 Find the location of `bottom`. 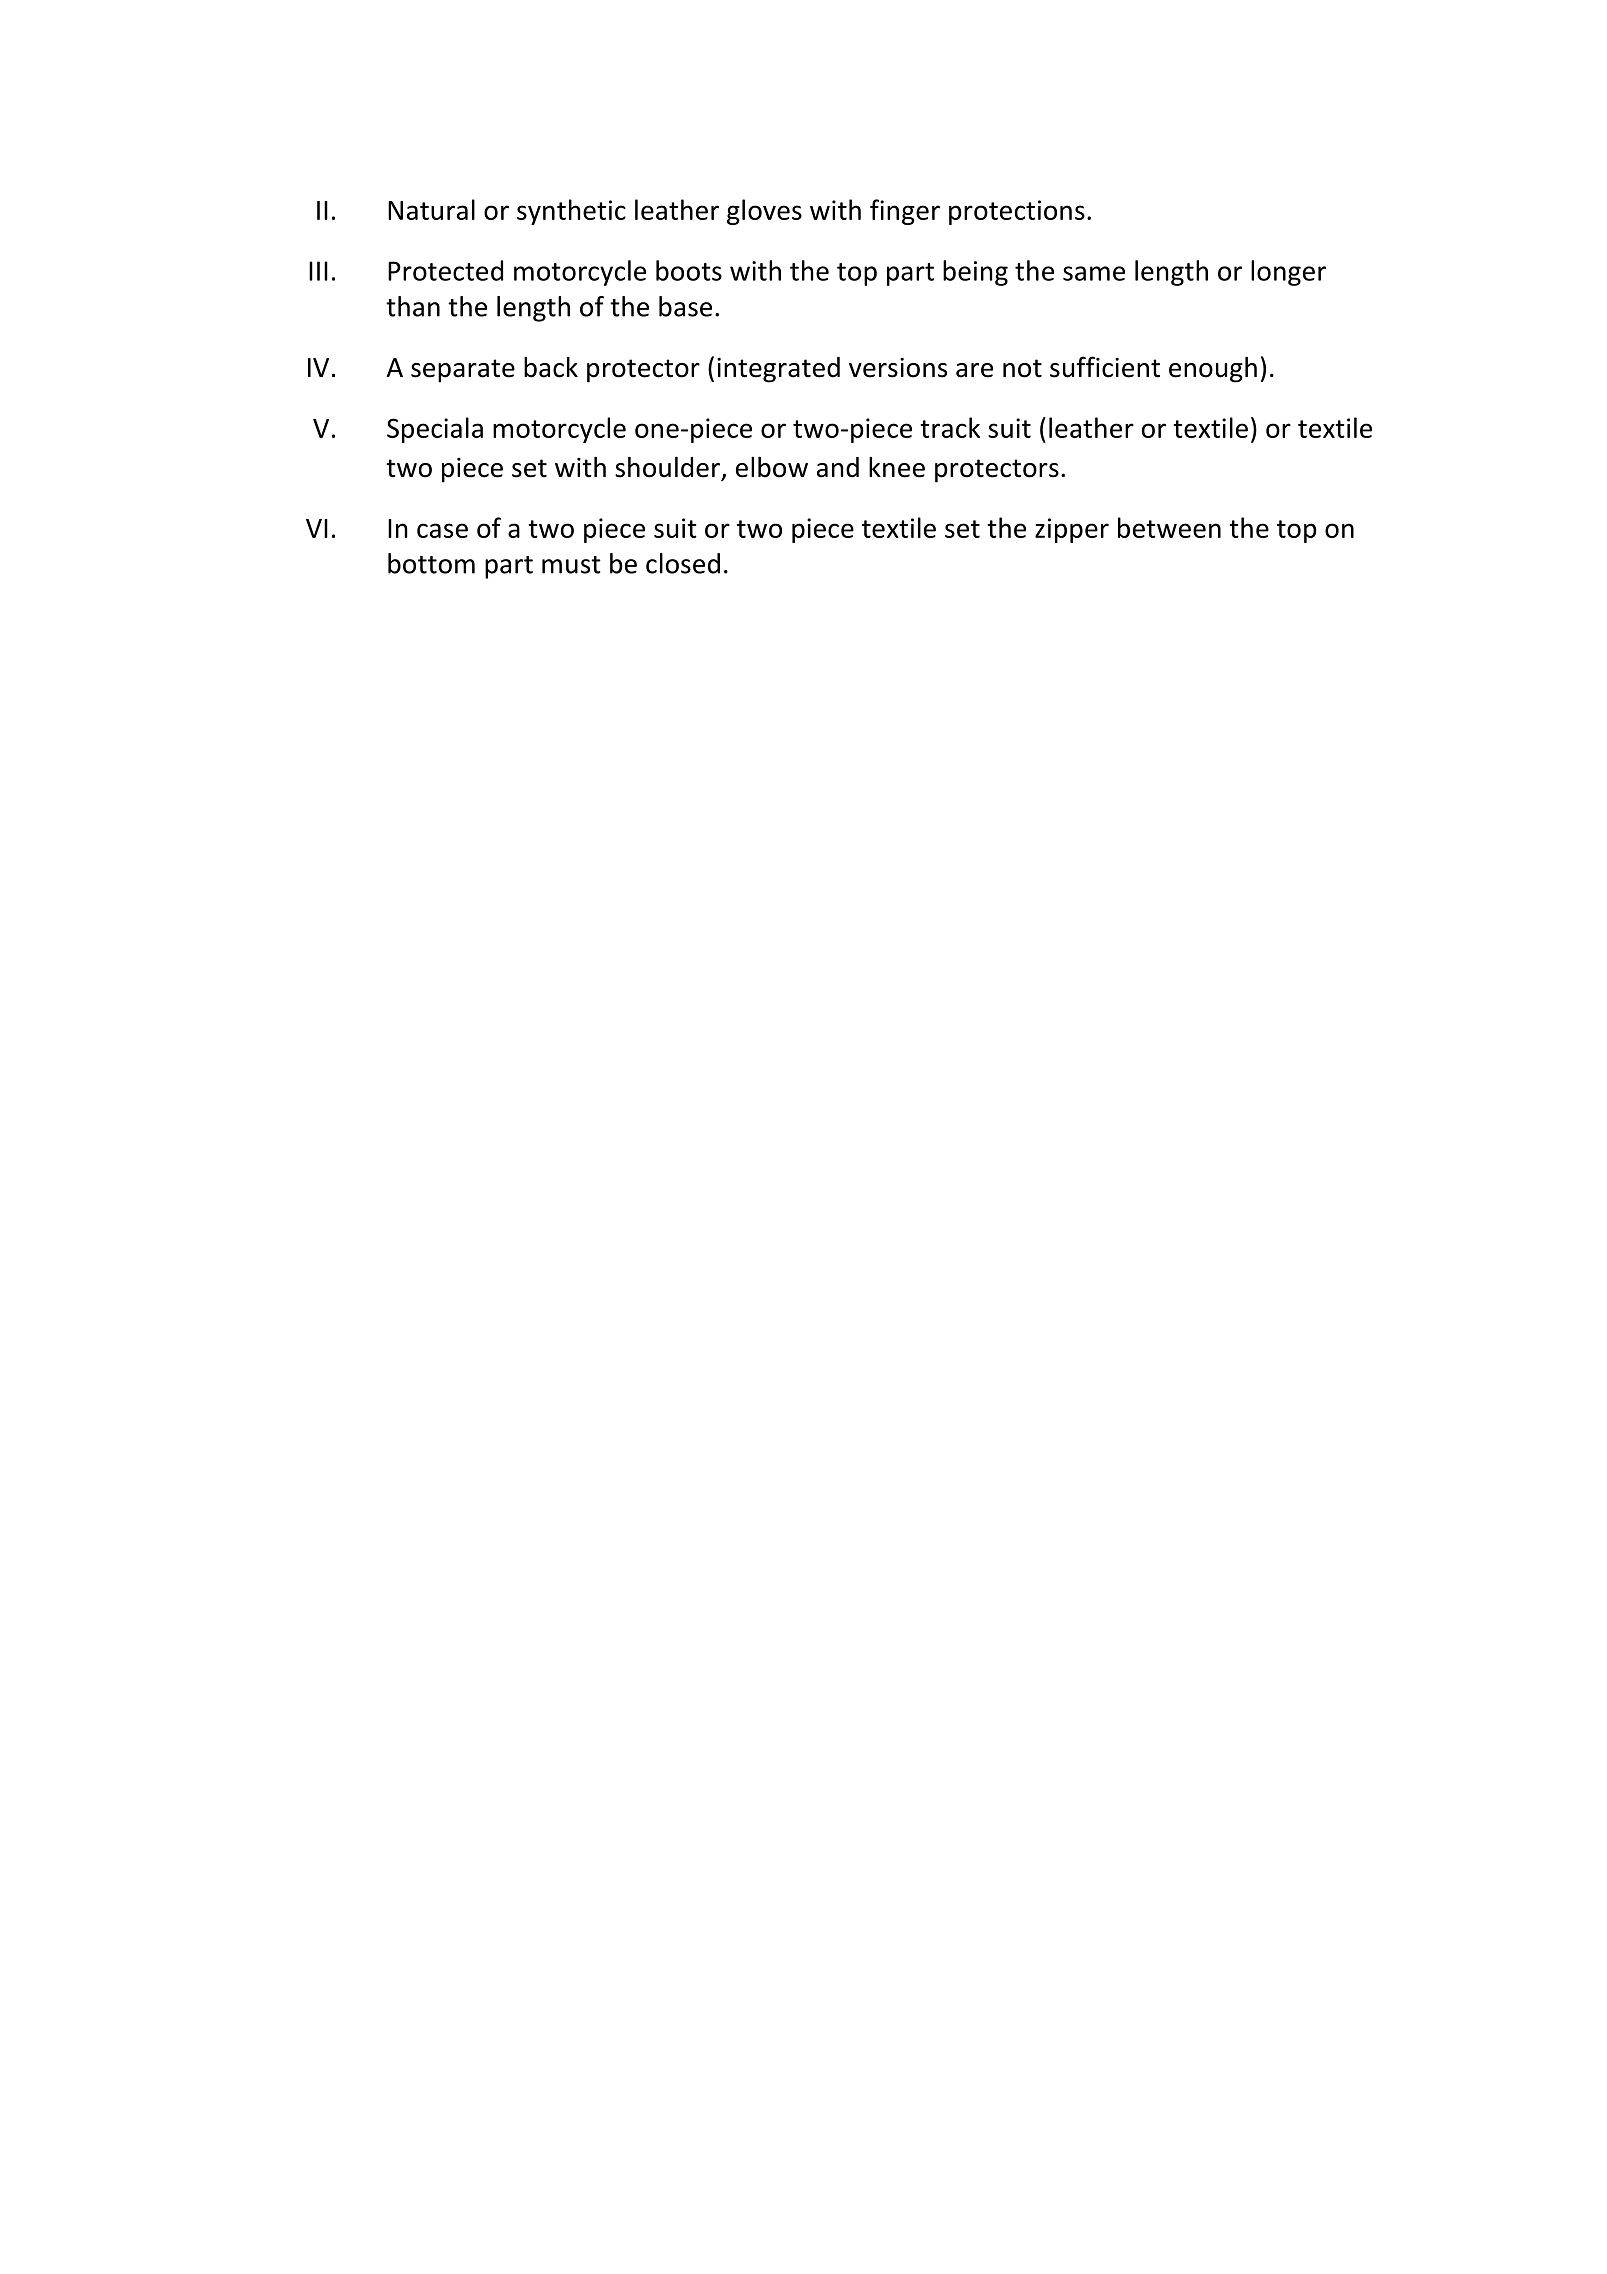

bottom is located at coordinates (431, 563).
